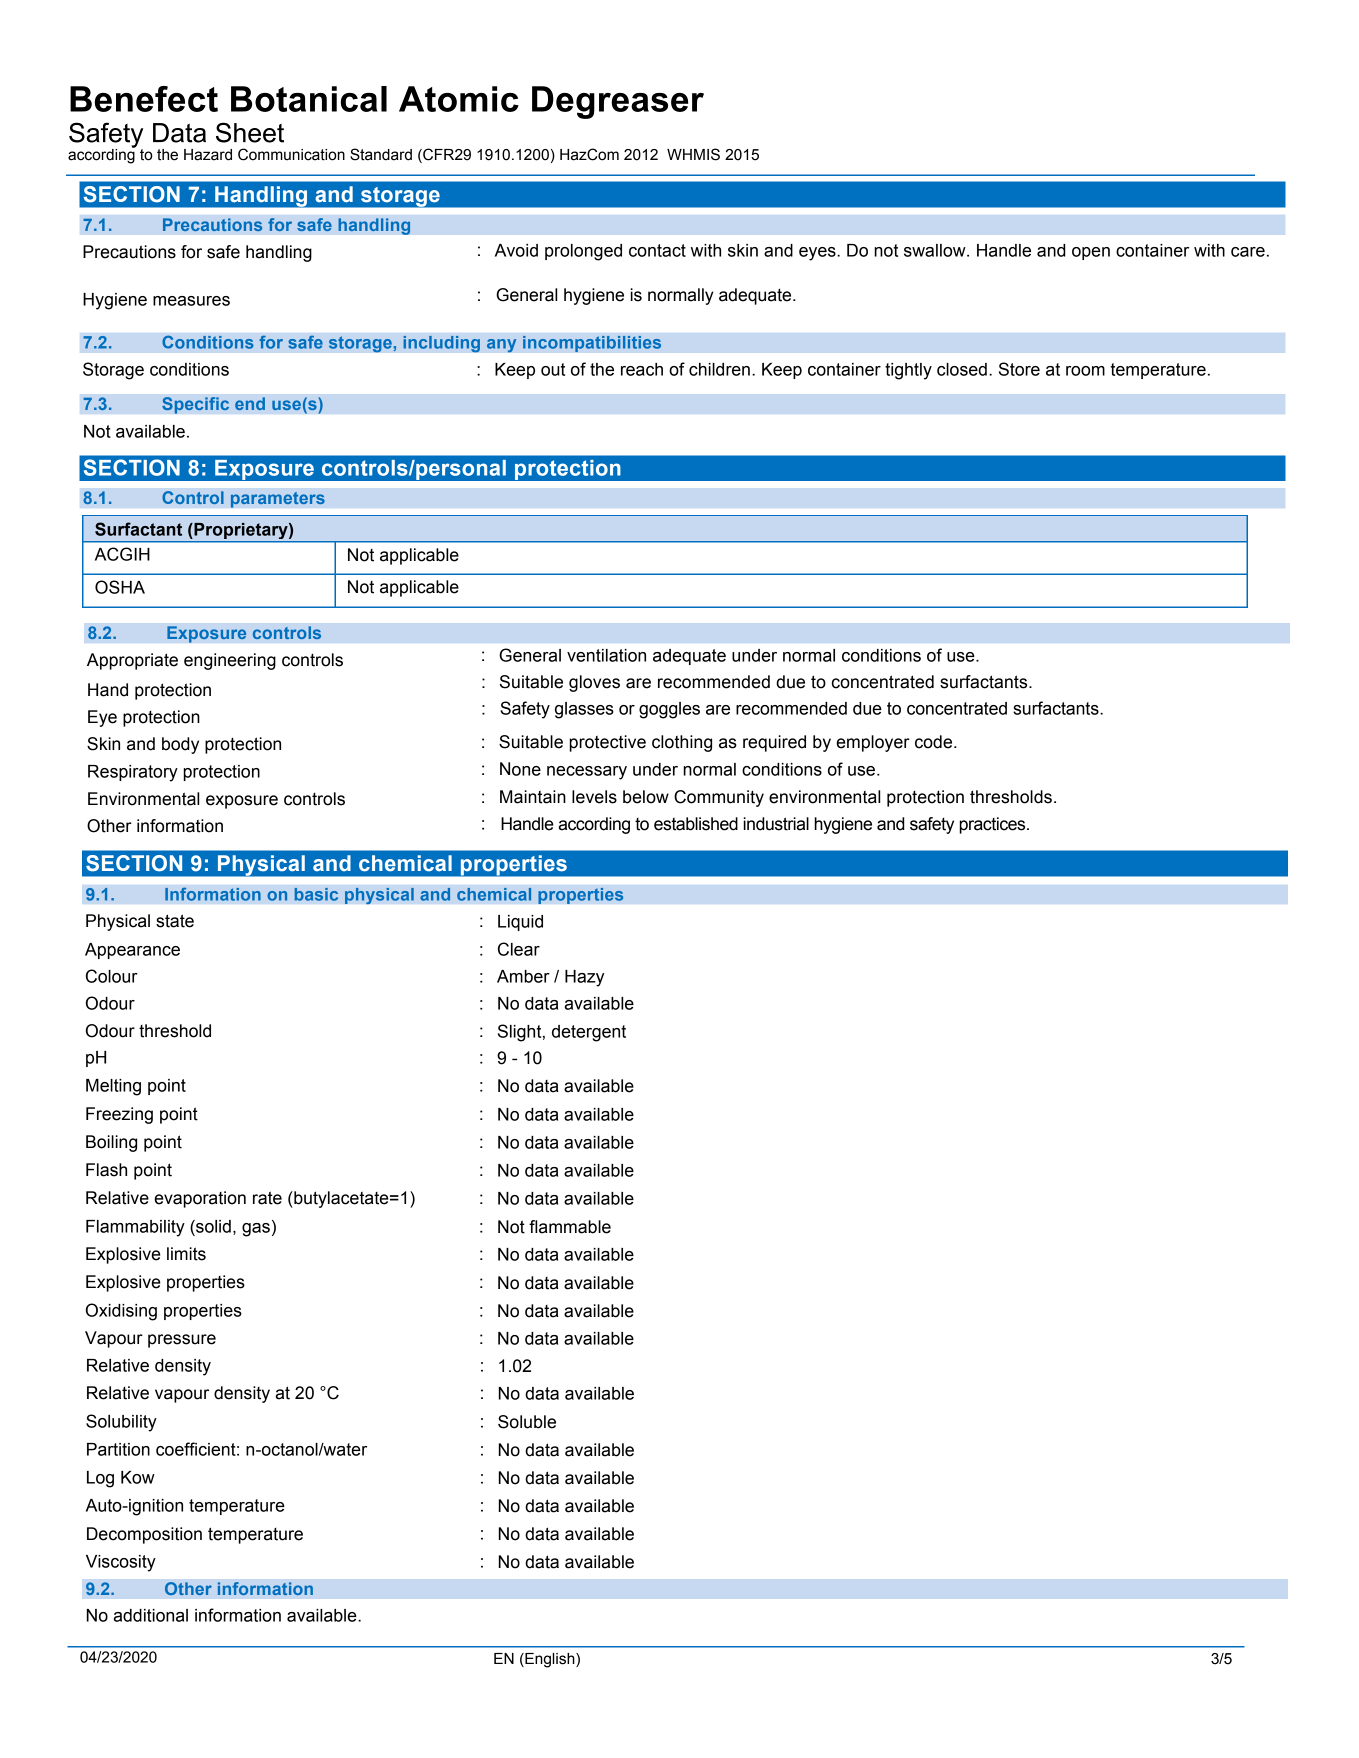 The width and height of the screenshot is (1359, 1758). I want to click on established, so click(696, 824).
